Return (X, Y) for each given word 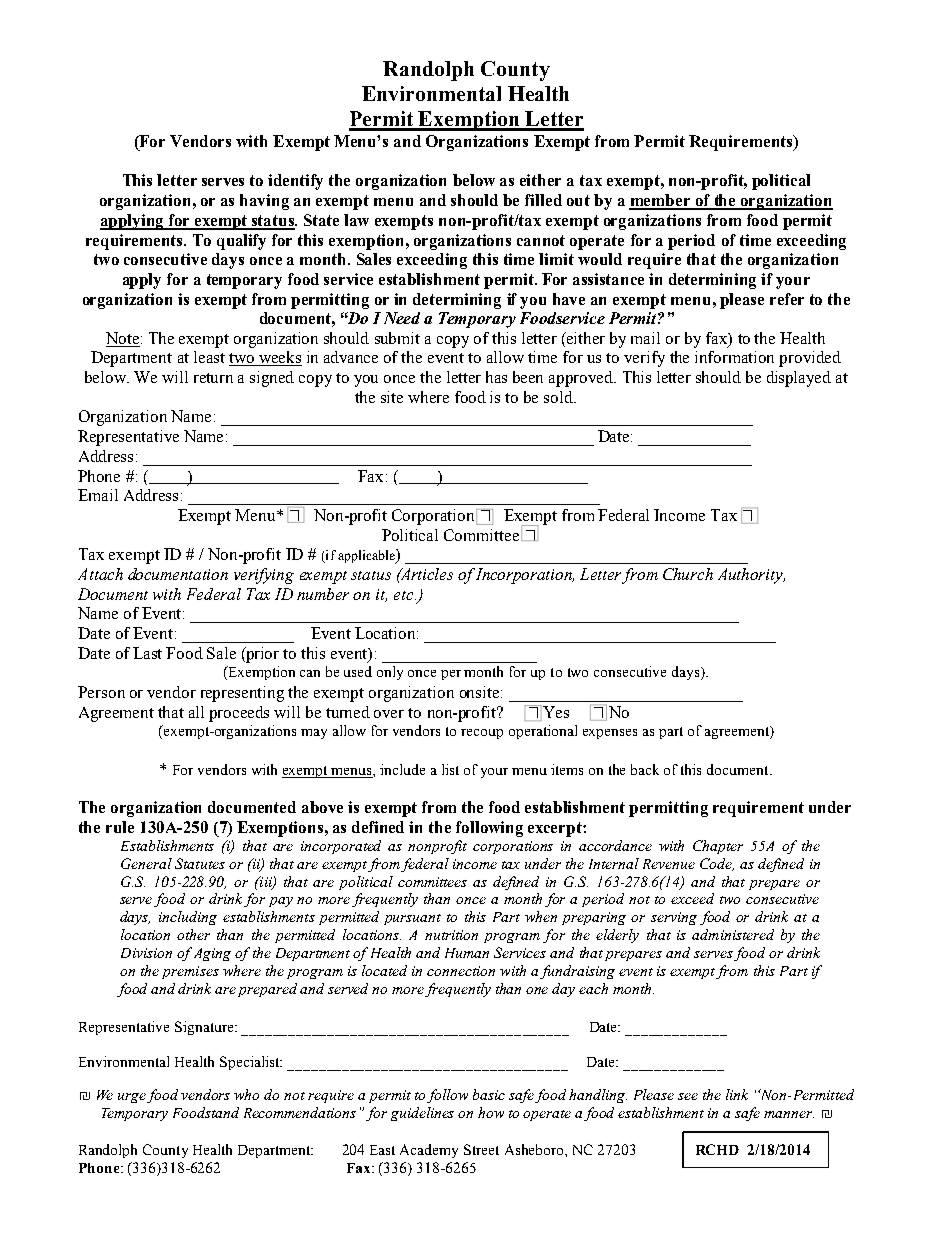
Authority (751, 576)
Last (147, 653)
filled (543, 200)
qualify (241, 242)
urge (133, 1098)
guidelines (422, 1114)
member (661, 201)
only (390, 673)
